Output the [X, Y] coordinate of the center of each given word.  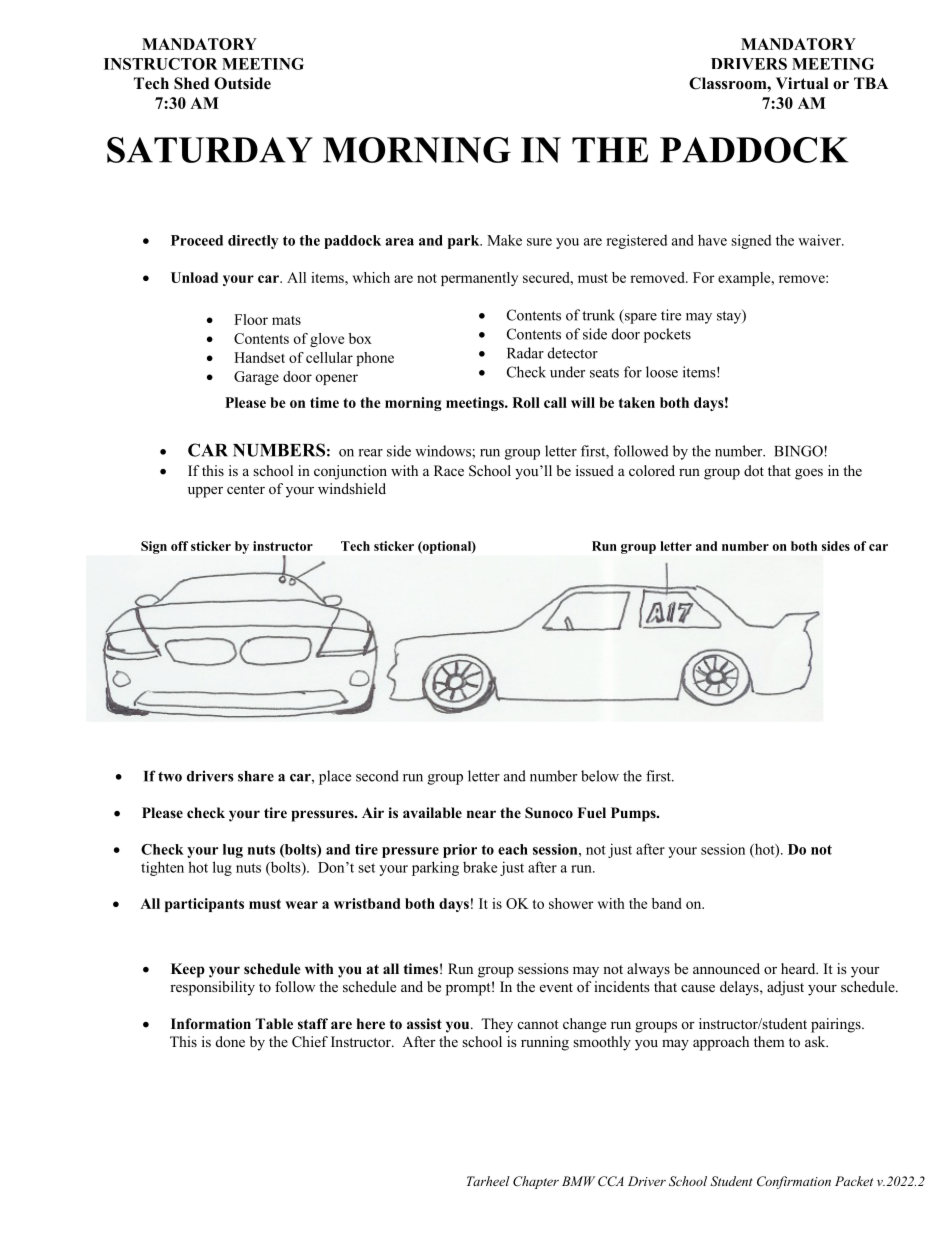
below [600, 776]
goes [809, 474]
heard [799, 968]
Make [504, 240]
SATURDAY [210, 150]
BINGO [798, 451]
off [179, 546]
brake [480, 867]
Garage [256, 378]
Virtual [802, 83]
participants [204, 905]
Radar [525, 353]
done [230, 1041]
